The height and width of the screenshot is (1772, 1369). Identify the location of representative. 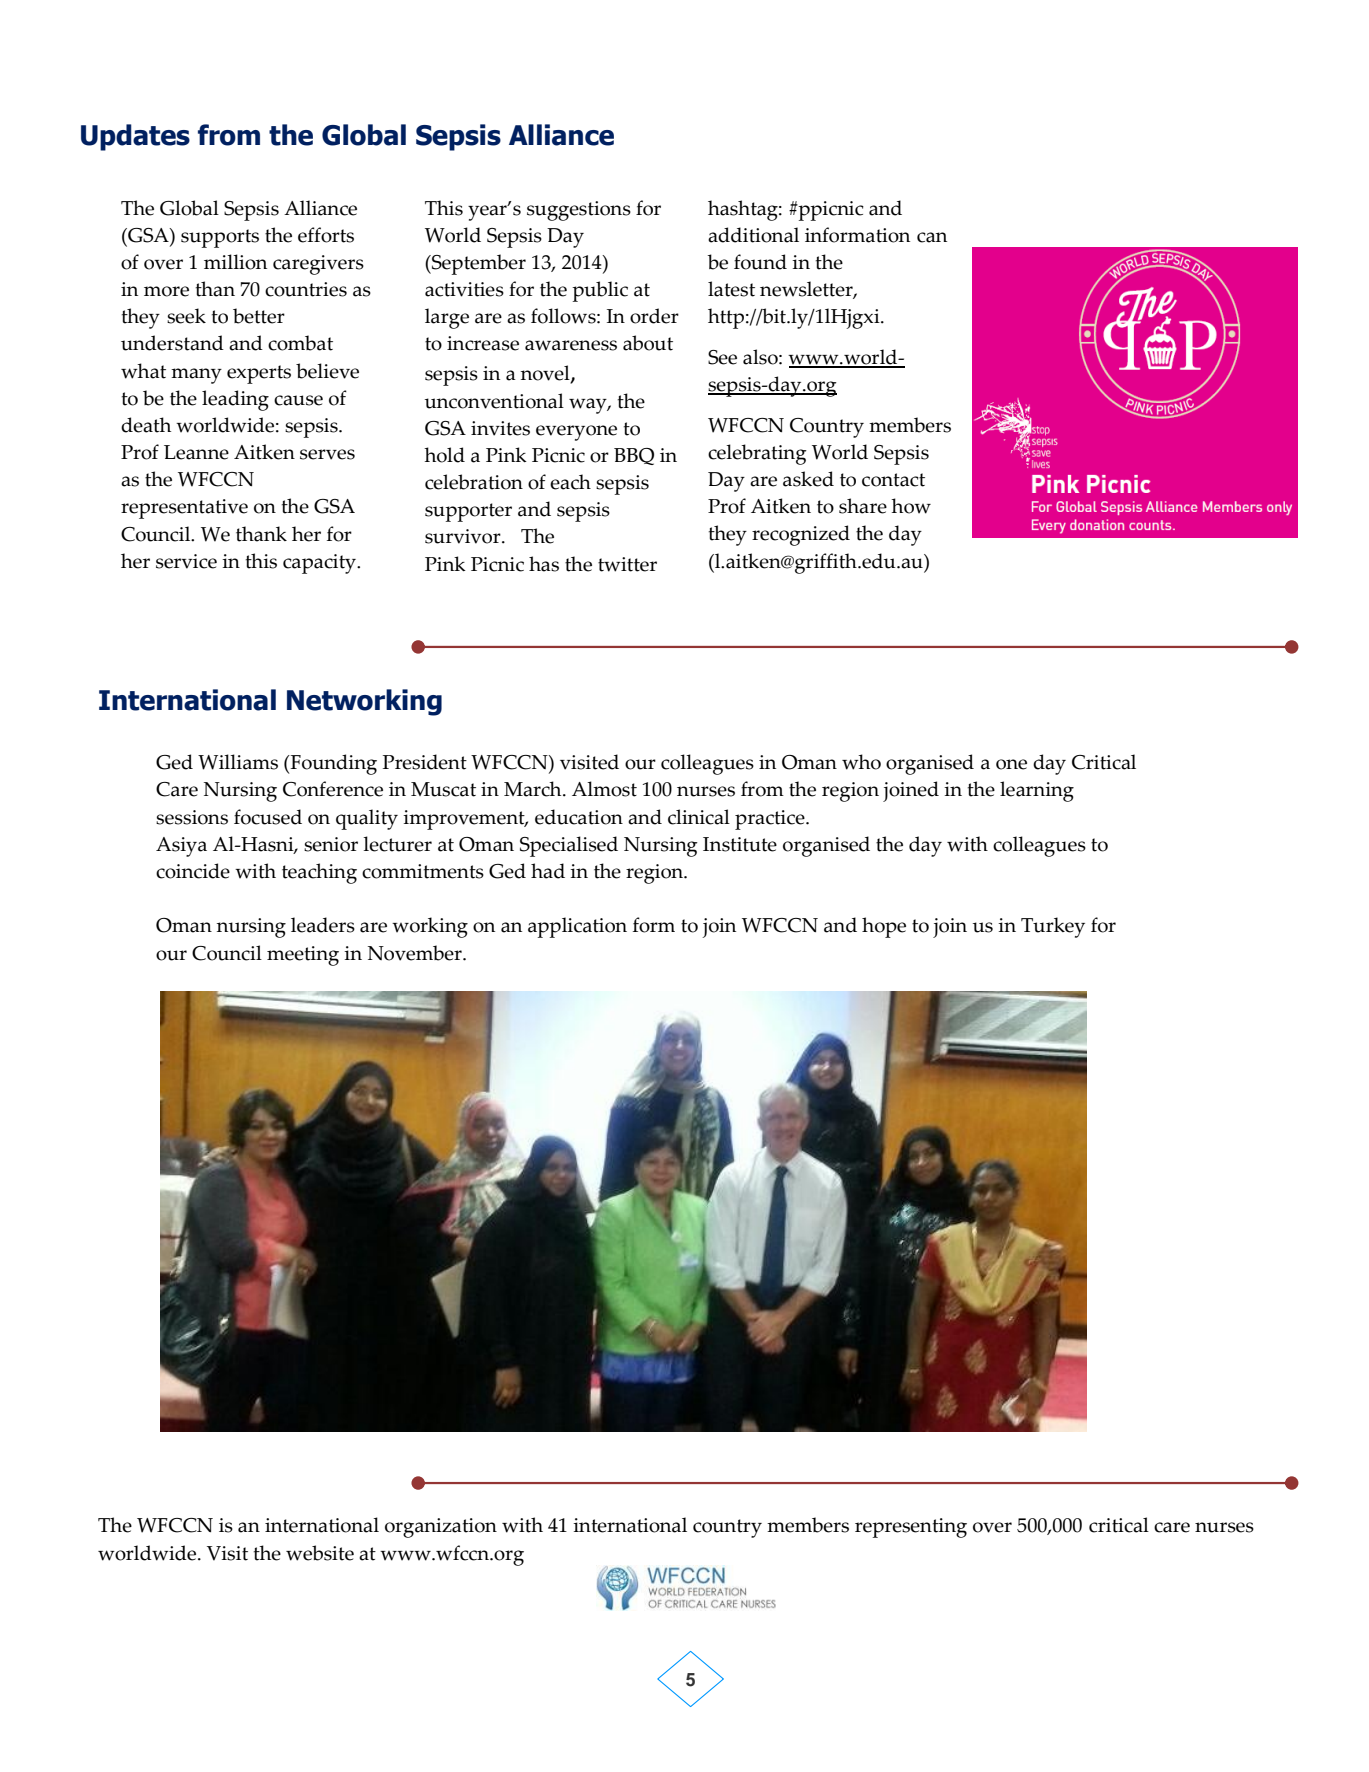
(184, 509).
